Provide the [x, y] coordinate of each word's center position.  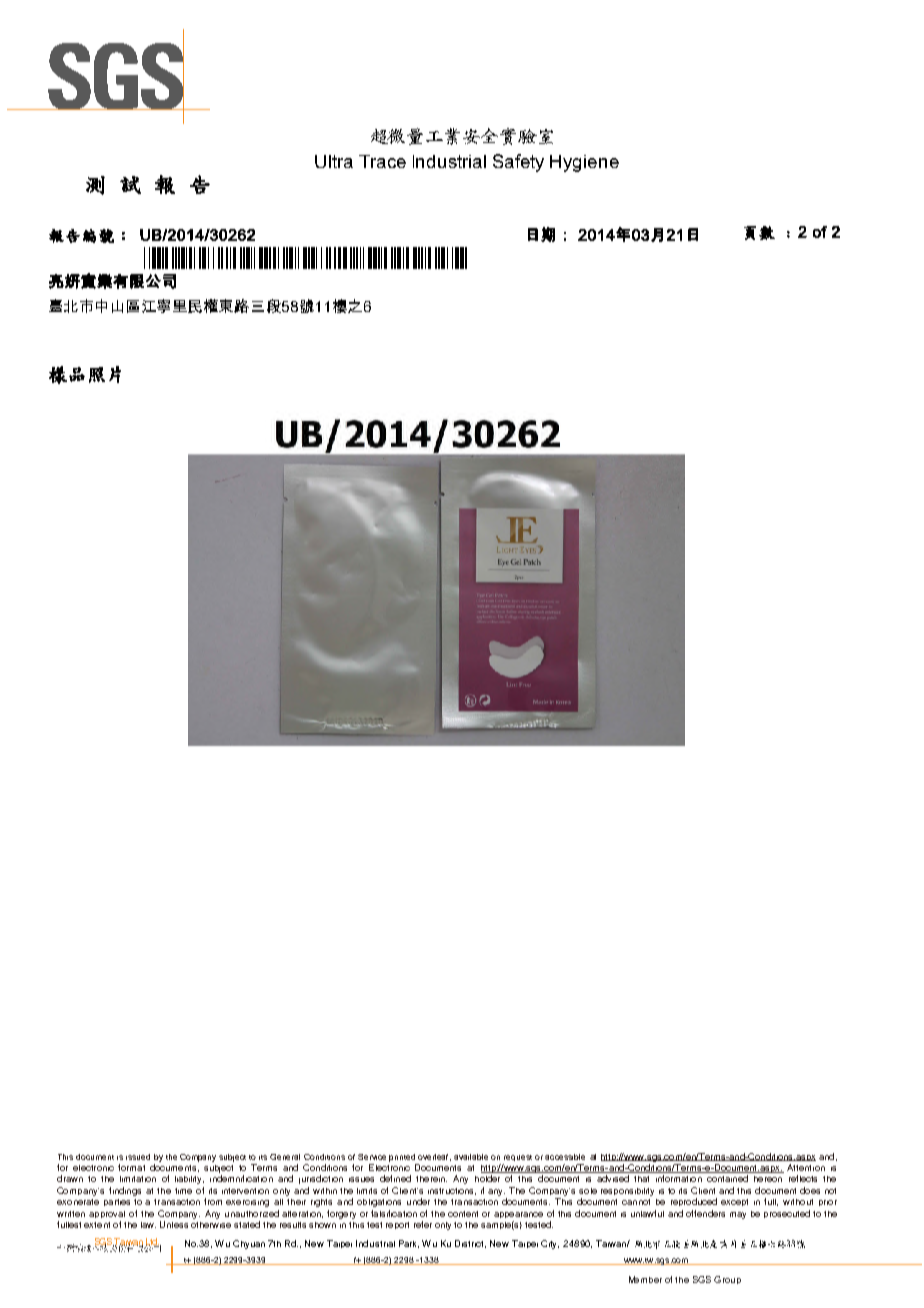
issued [138, 1157]
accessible [565, 1157]
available [471, 1157]
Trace [382, 161]
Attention [806, 1167]
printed [402, 1158]
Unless [174, 1224]
